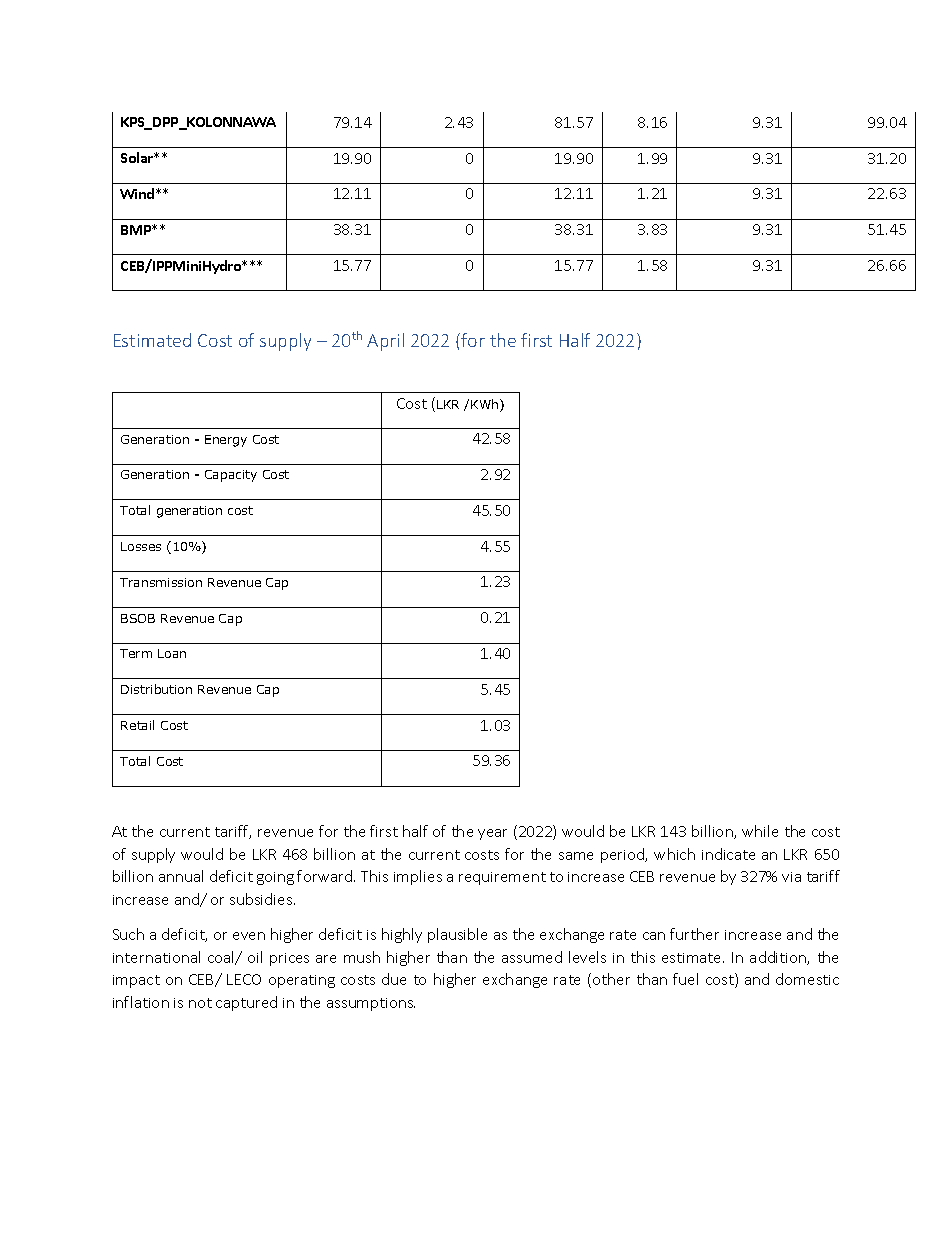  I want to click on Capacity, so click(231, 476).
